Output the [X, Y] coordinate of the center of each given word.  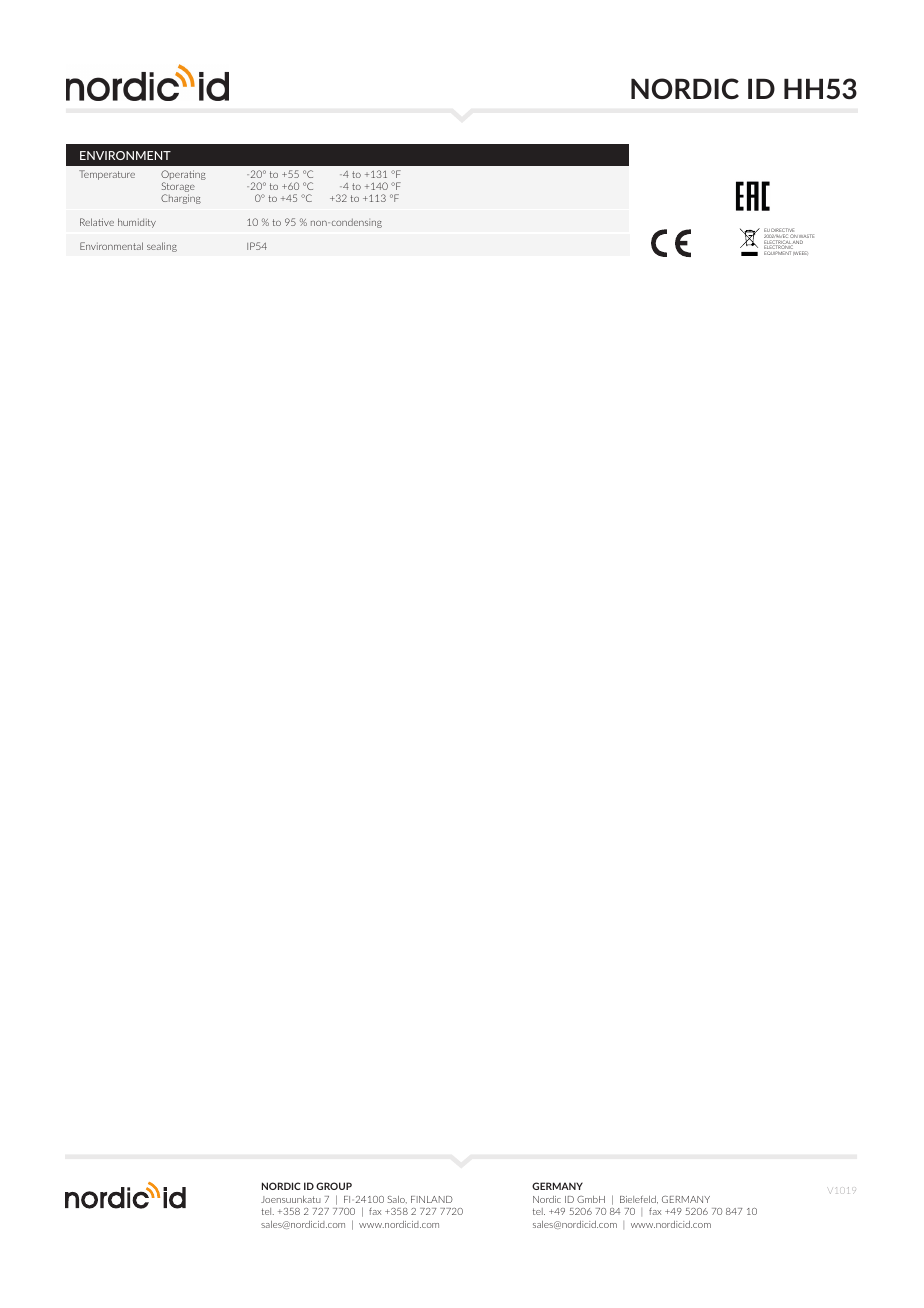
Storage [178, 188]
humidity [137, 223]
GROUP [334, 1186]
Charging [181, 199]
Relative [97, 222]
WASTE [806, 237]
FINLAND [432, 1199]
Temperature [107, 175]
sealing [162, 247]
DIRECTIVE [782, 231]
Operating [183, 176]
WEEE [800, 253]
